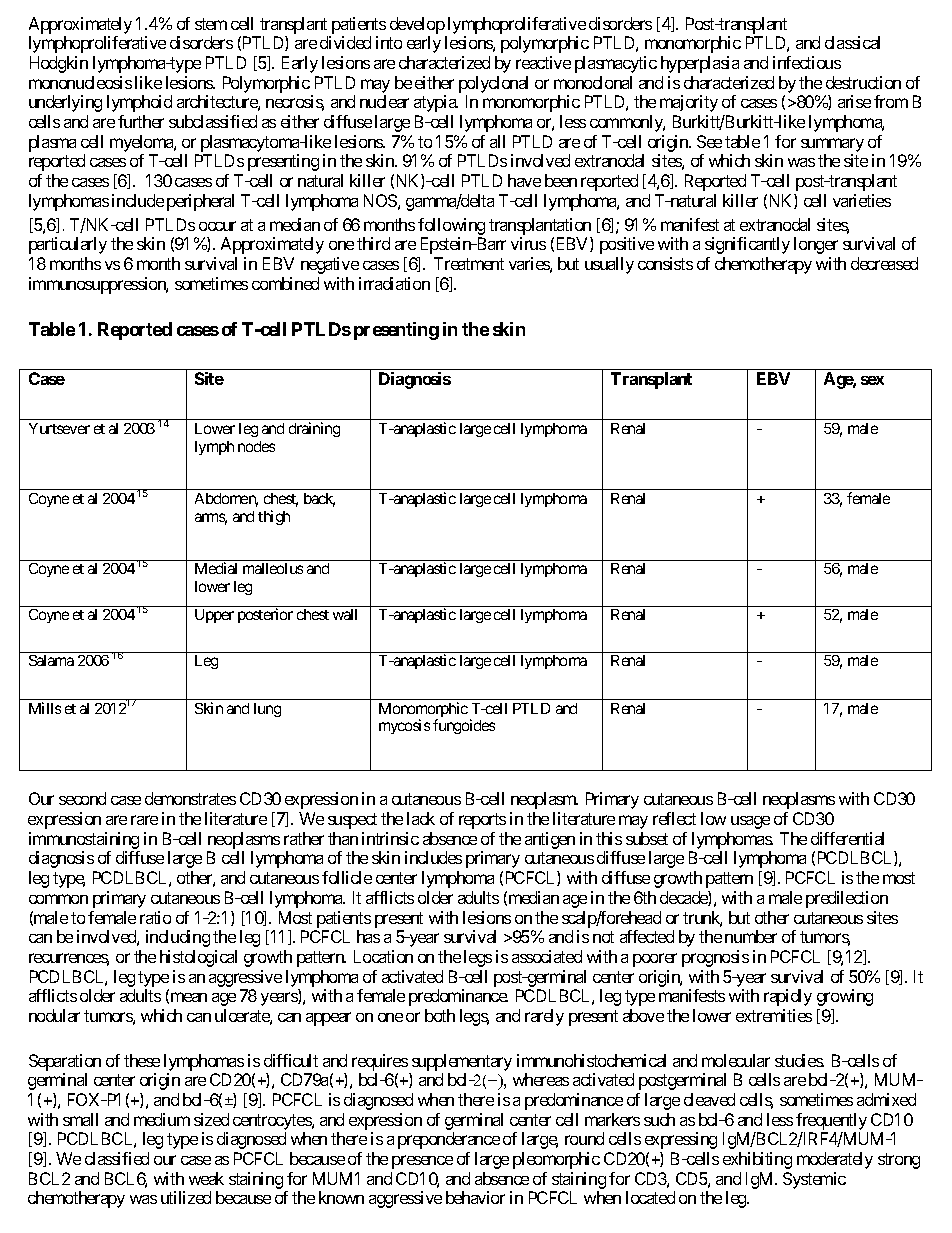 This screenshot has width=952, height=1233. What do you see at coordinates (80, 82) in the screenshot?
I see `mononucleosis` at bounding box center [80, 82].
